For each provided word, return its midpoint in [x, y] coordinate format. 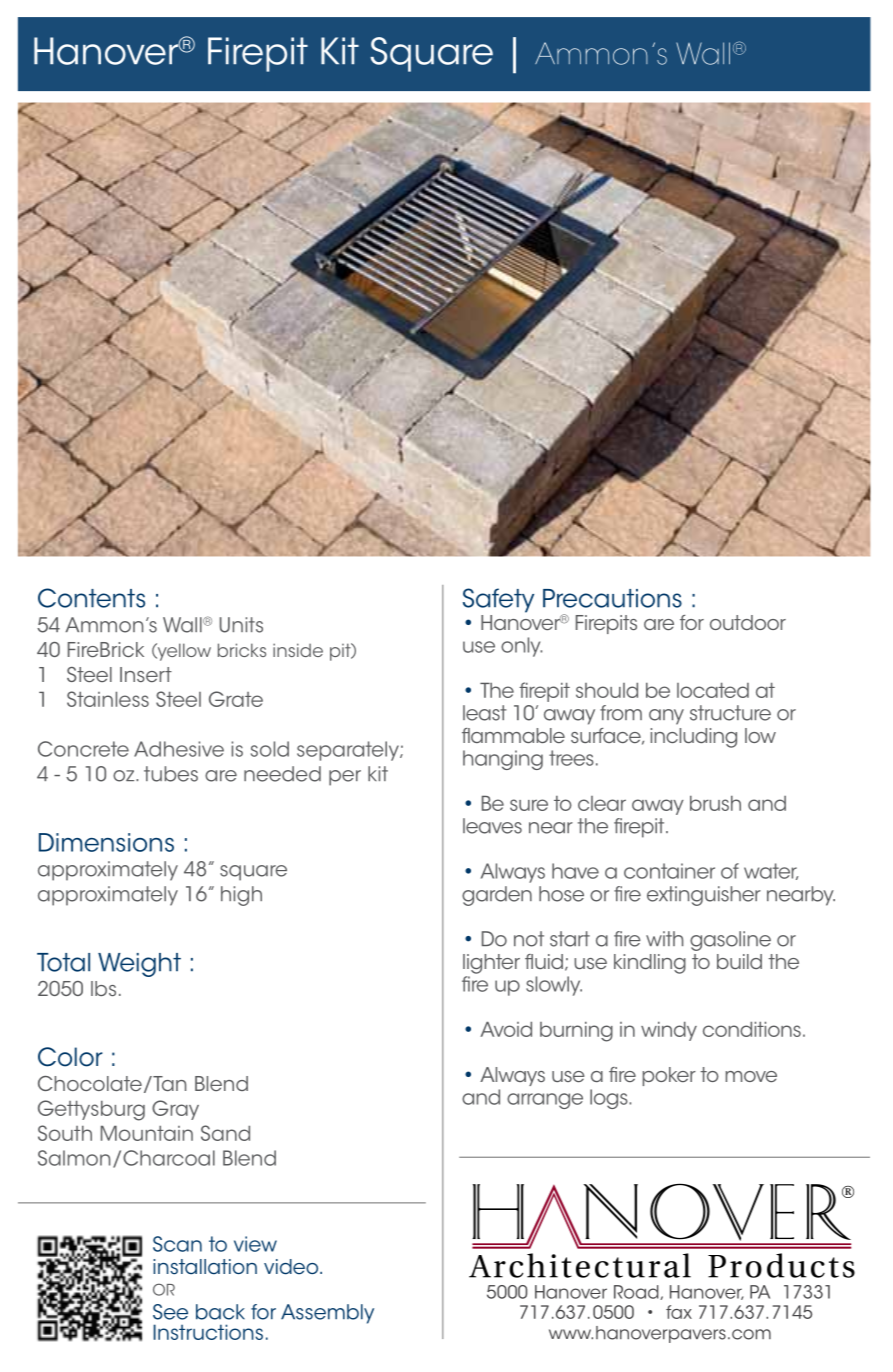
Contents [91, 598]
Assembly [327, 1314]
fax [679, 1312]
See [170, 1312]
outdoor [748, 622]
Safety [498, 600]
